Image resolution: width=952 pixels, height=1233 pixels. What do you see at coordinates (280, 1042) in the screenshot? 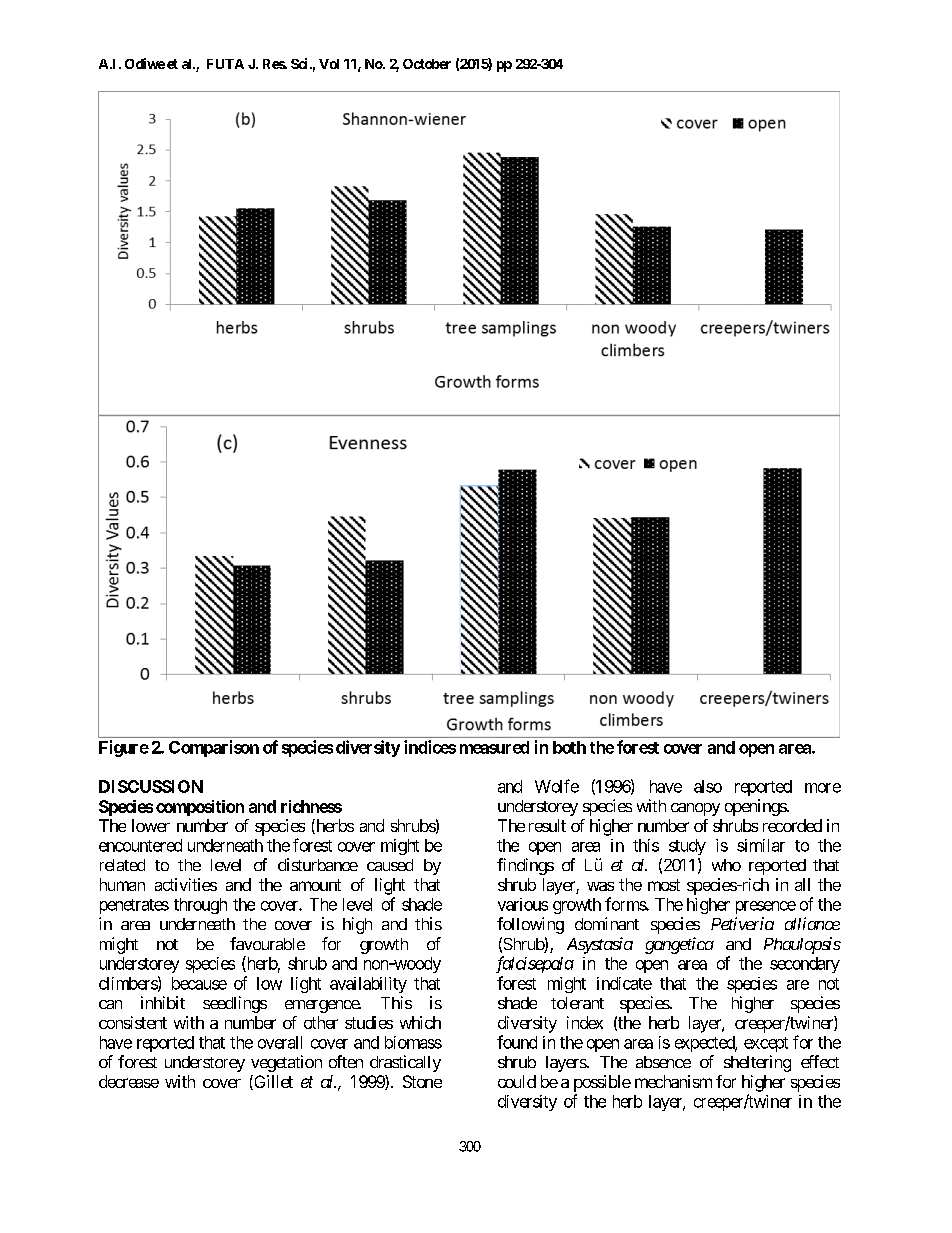
I see `overall` at bounding box center [280, 1042].
